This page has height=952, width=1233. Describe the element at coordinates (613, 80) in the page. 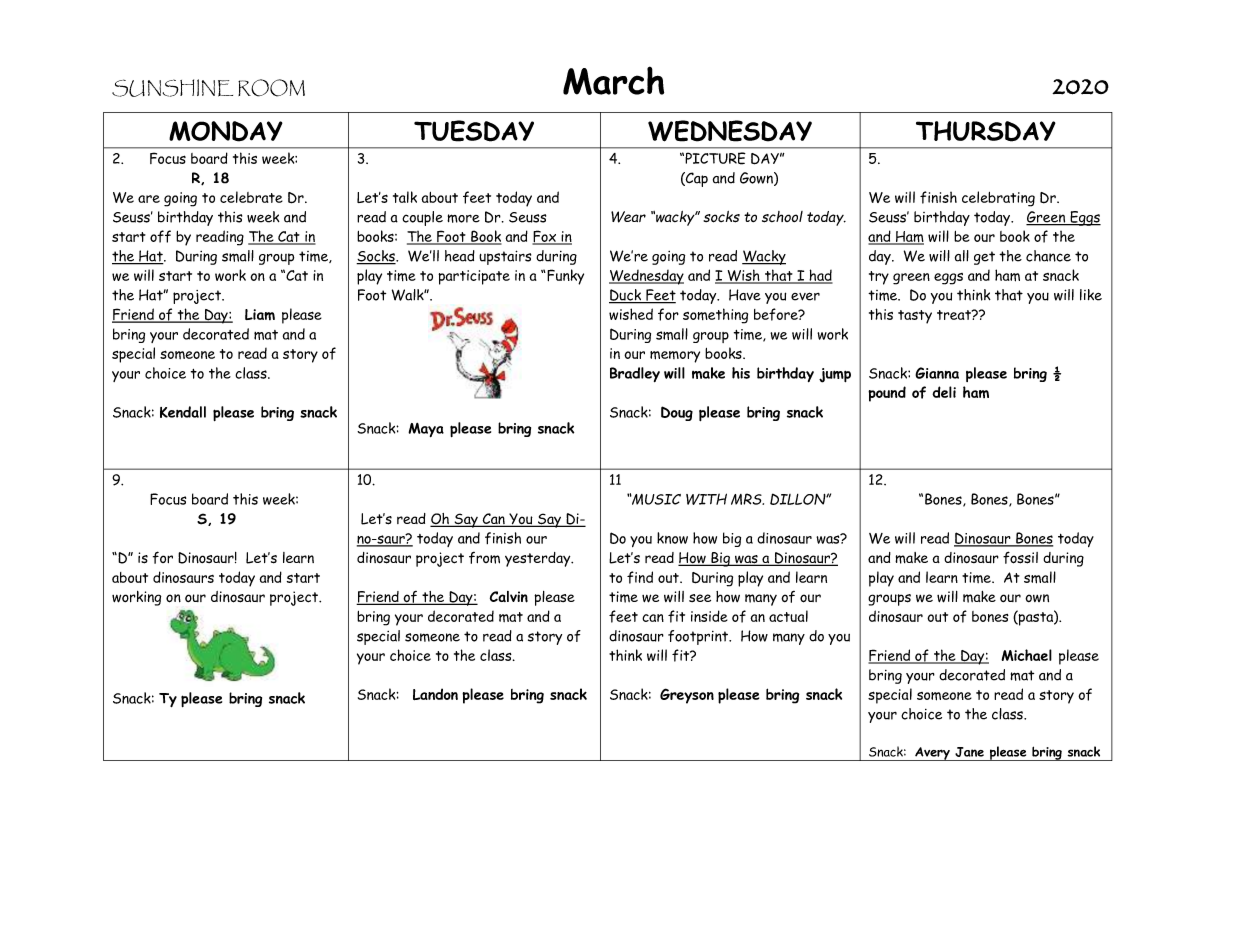

I see `March` at that location.
